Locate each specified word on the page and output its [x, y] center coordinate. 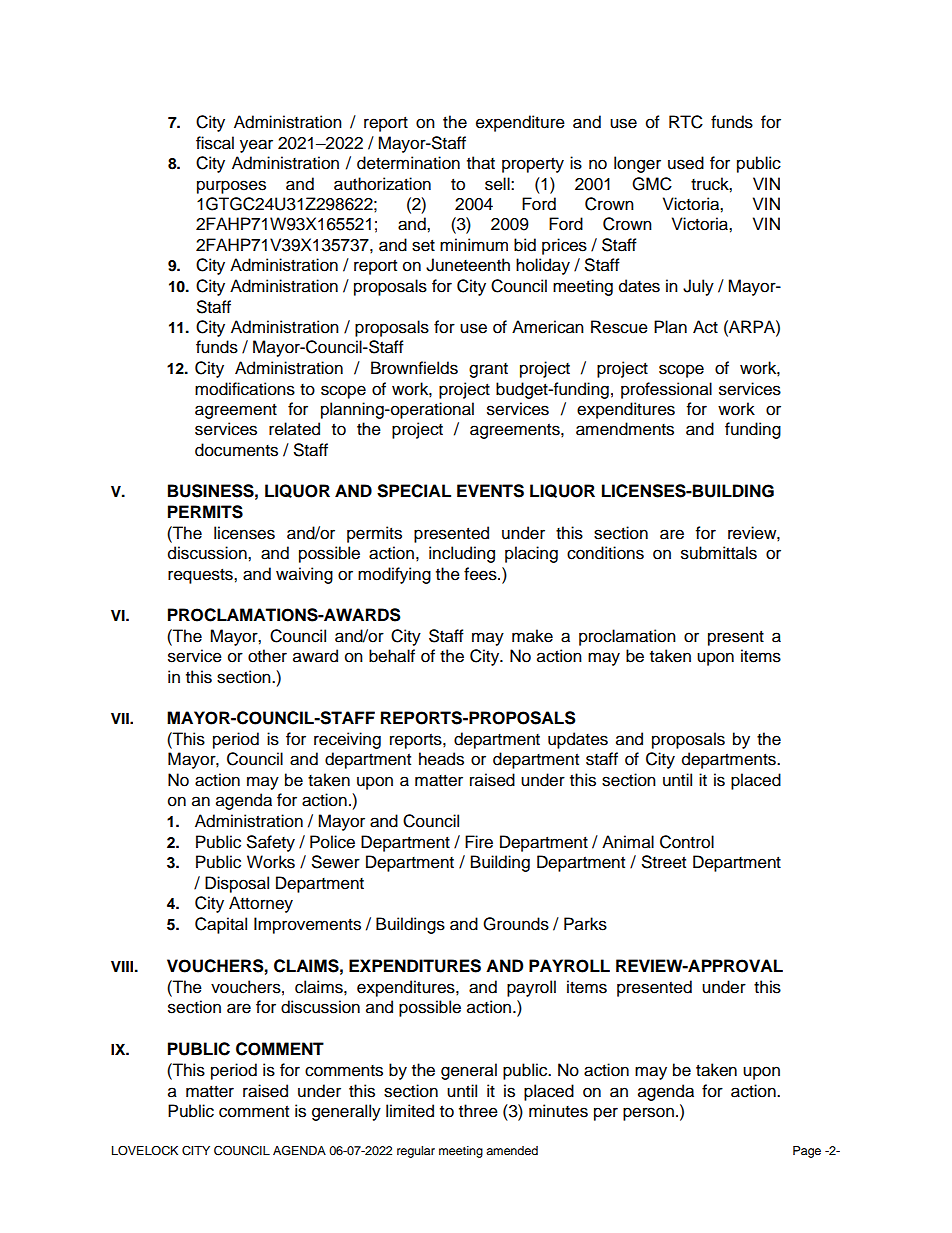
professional [666, 390]
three [478, 1111]
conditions [605, 553]
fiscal [215, 143]
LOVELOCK [145, 1151]
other [267, 656]
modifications [245, 389]
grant [488, 370]
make [532, 636]
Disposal [237, 884]
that [481, 163]
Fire [479, 842]
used [686, 163]
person [648, 1114]
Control [687, 842]
